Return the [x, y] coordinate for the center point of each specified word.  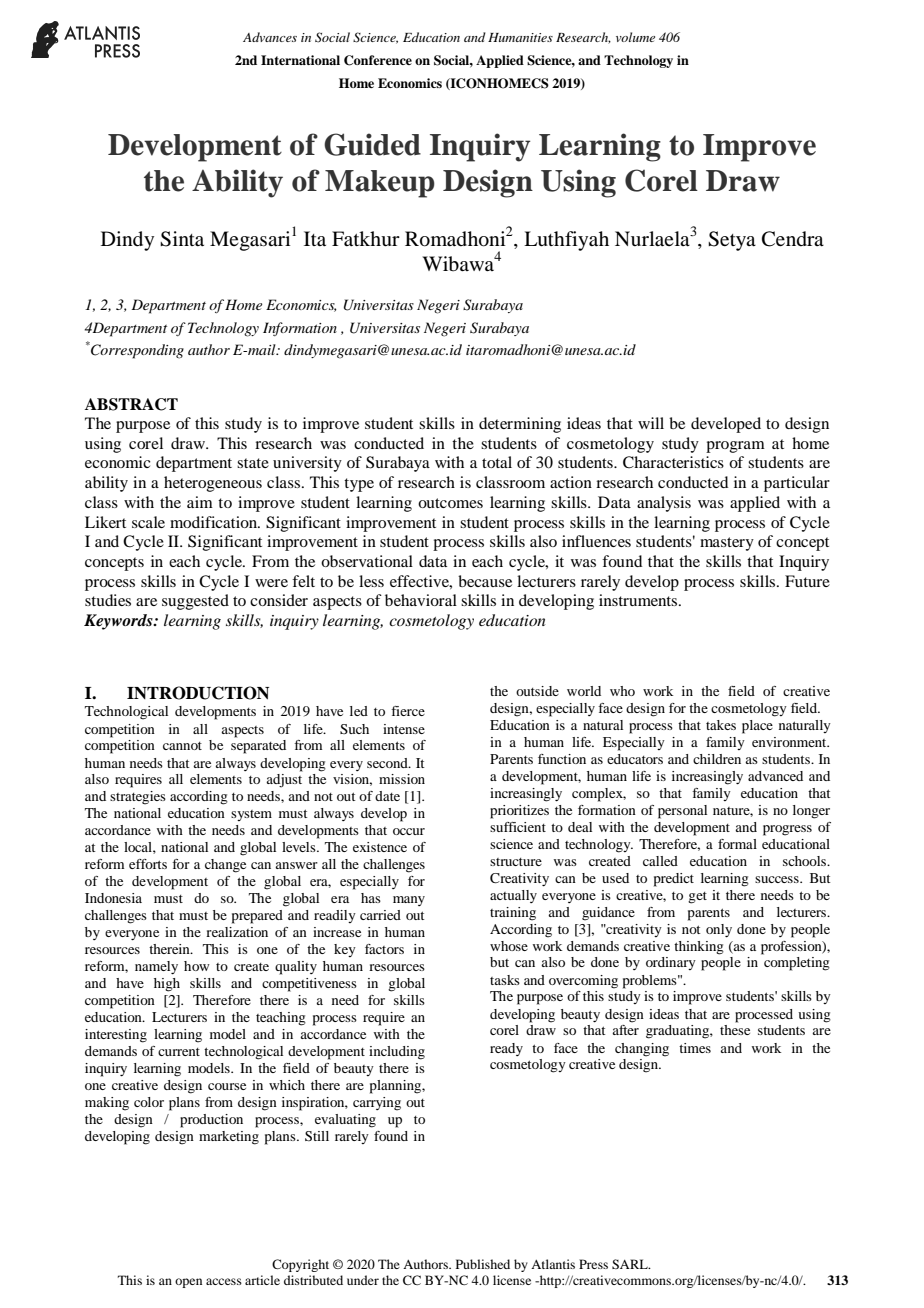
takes [721, 725]
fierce [408, 711]
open [188, 1283]
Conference [378, 60]
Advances [270, 37]
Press [593, 1264]
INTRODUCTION [198, 693]
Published [483, 1264]
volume [635, 37]
